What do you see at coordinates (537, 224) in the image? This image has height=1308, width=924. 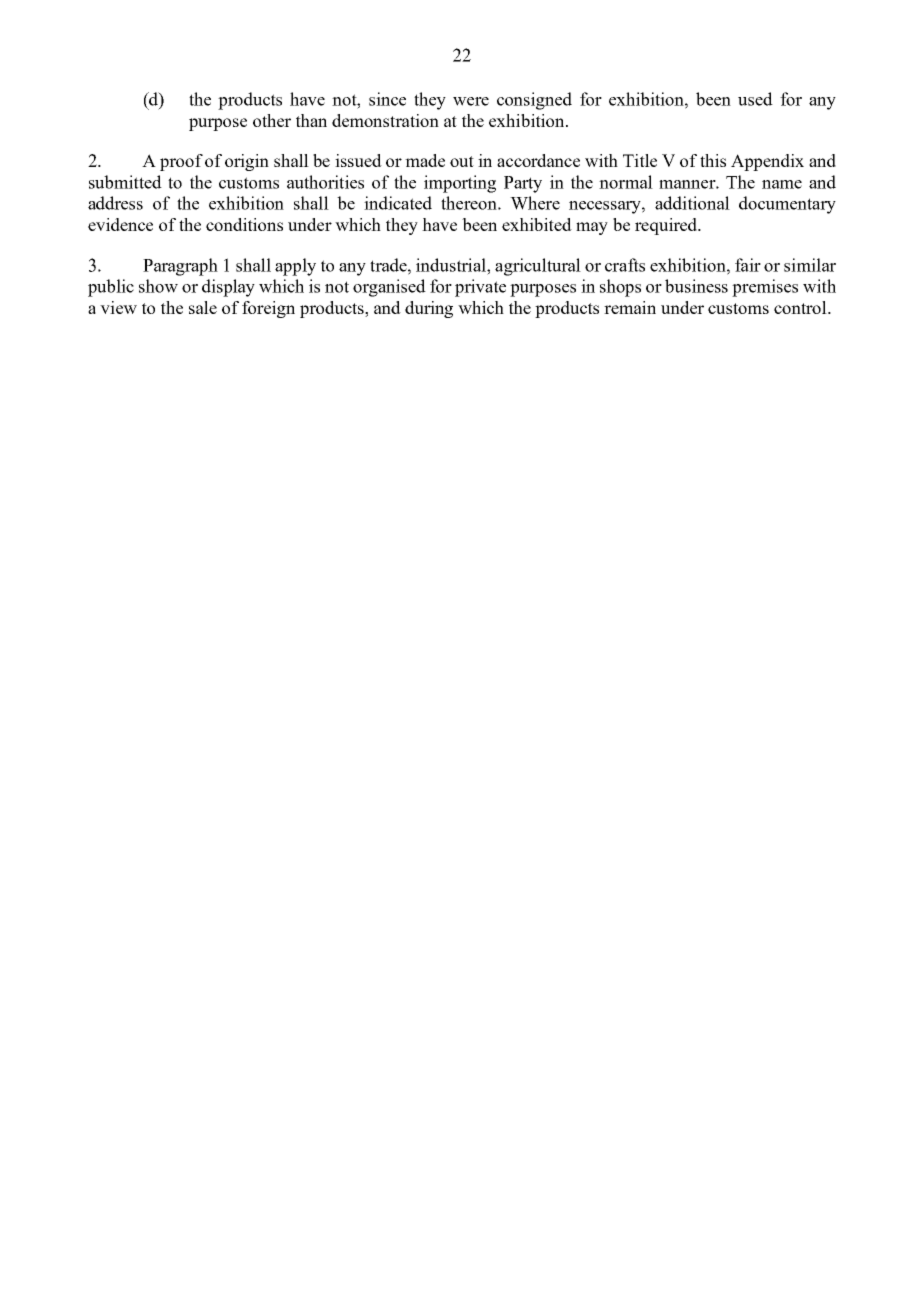 I see `exhibited` at bounding box center [537, 224].
